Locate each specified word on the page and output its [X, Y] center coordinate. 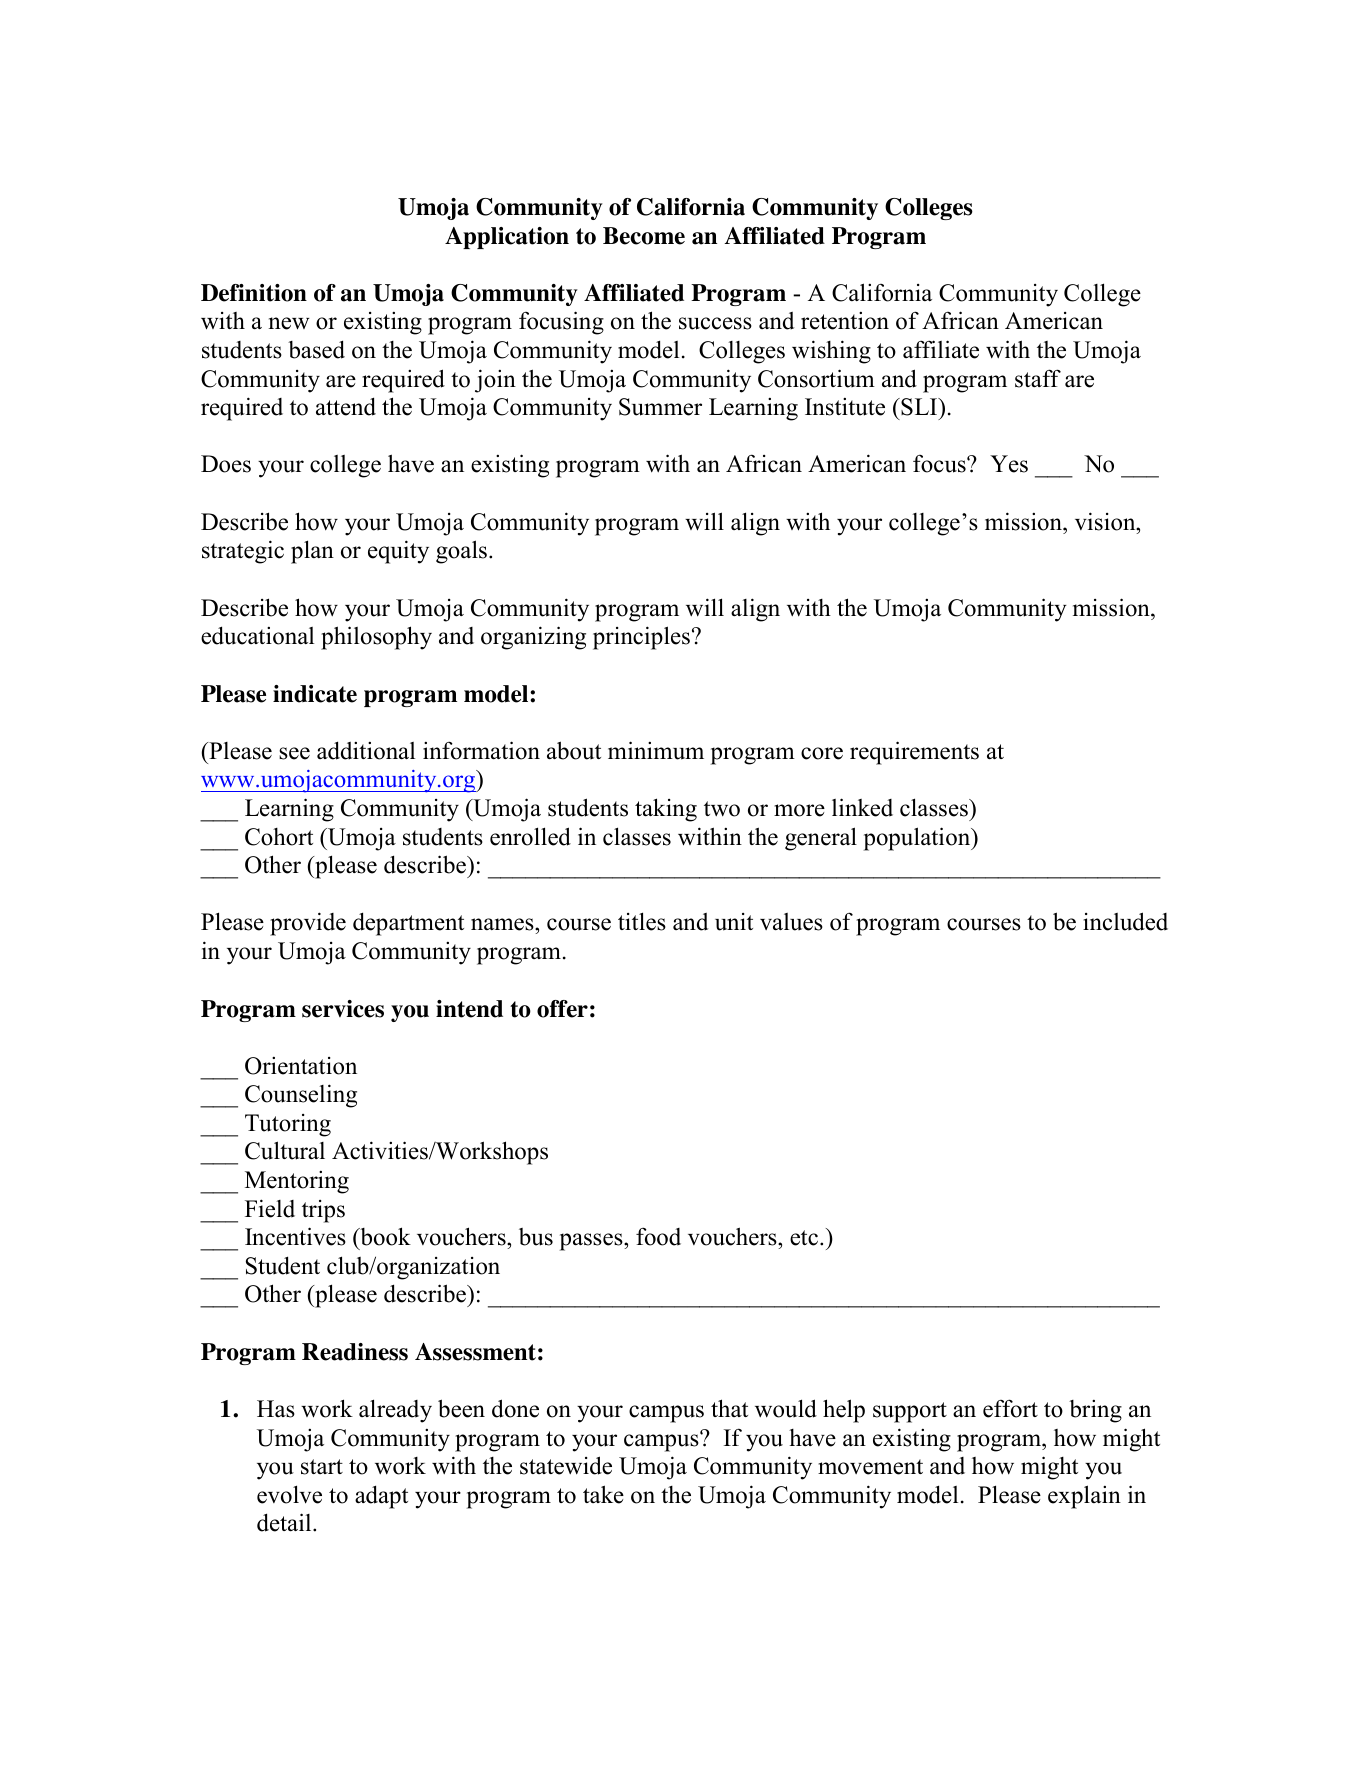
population [918, 839]
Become [644, 236]
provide [308, 924]
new [289, 323]
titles [642, 921]
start [322, 1467]
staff [1038, 378]
